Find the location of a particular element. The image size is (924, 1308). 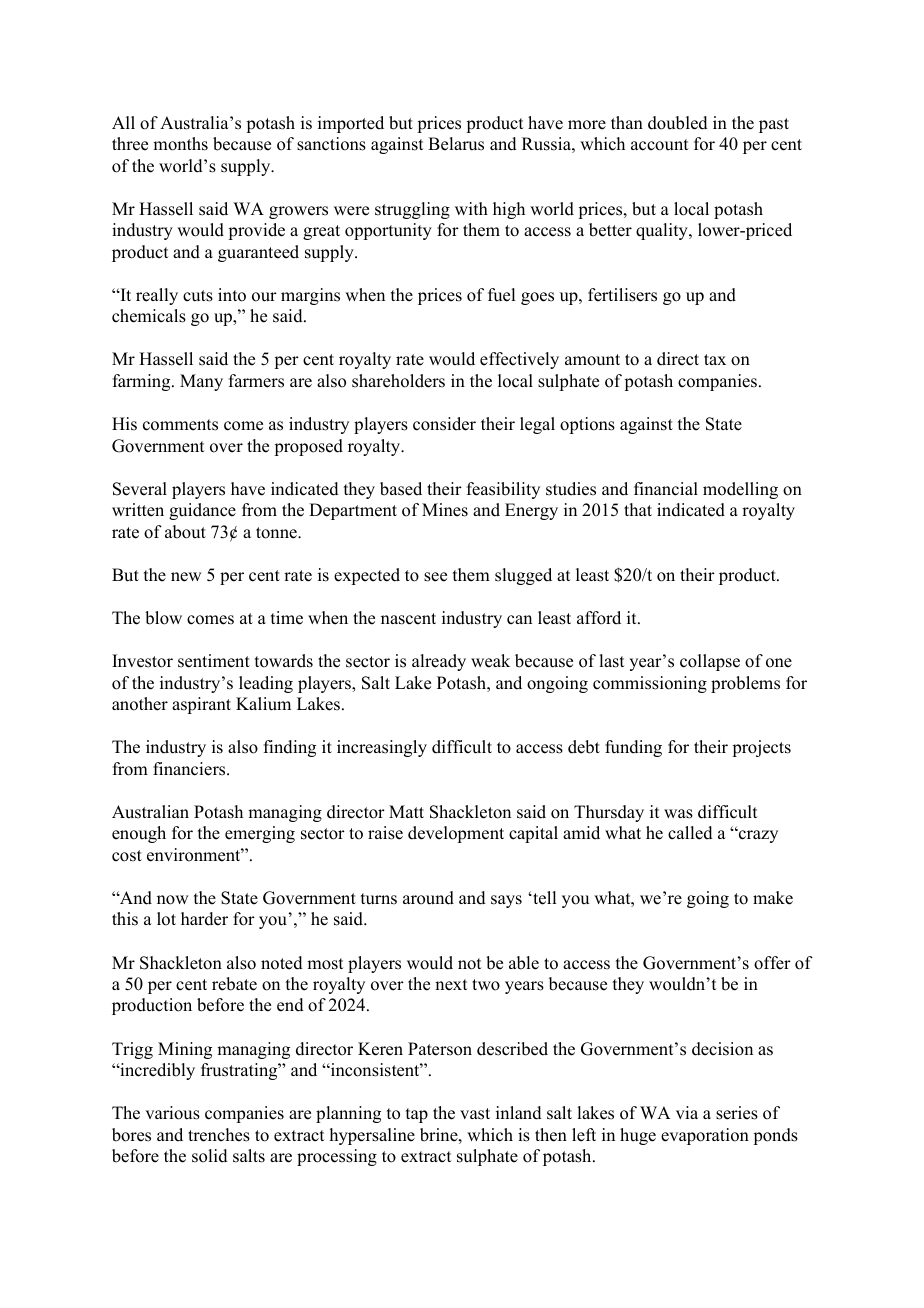

blow is located at coordinates (163, 618).
